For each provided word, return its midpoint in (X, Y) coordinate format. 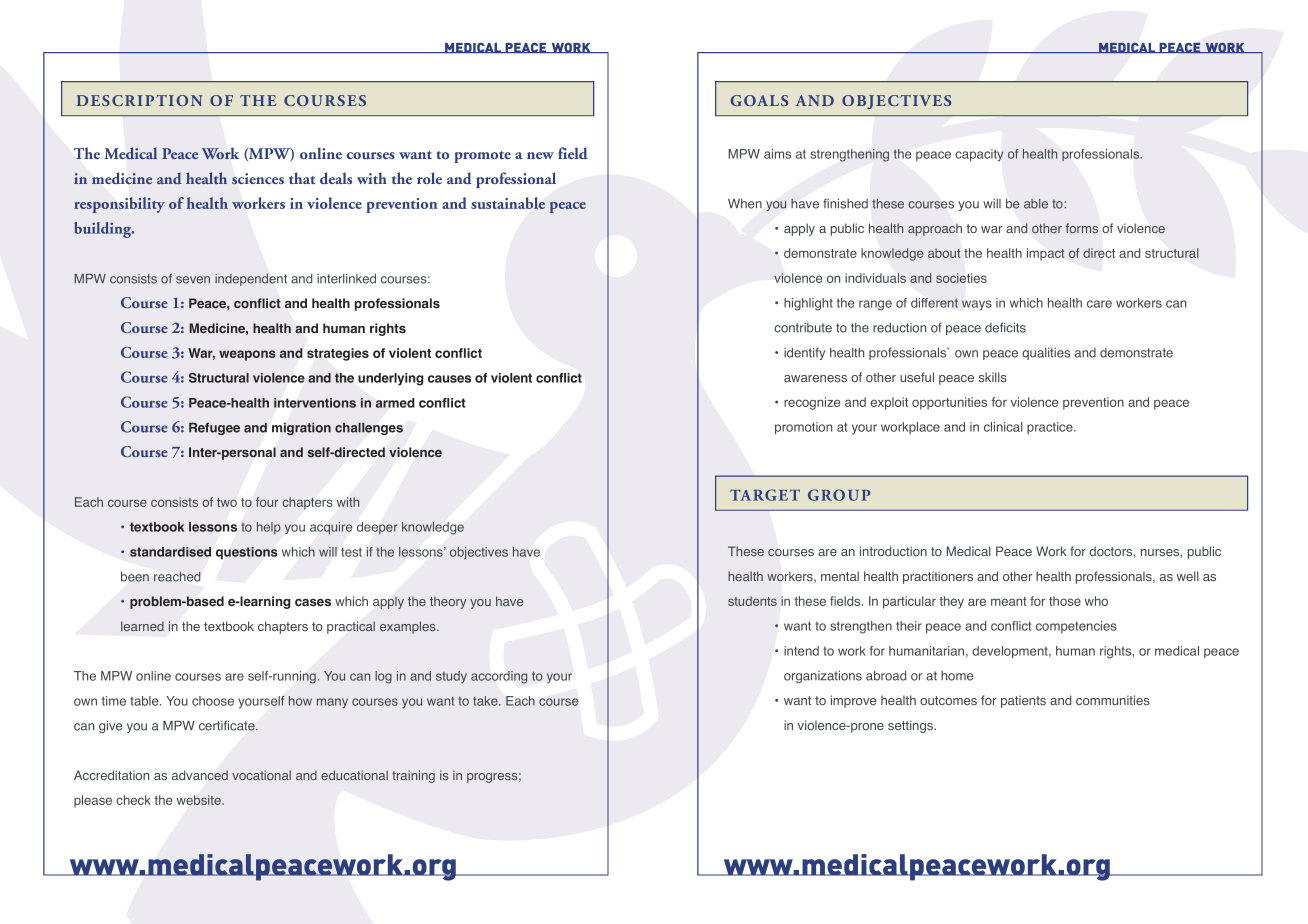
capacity (979, 155)
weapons (247, 355)
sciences (258, 179)
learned (142, 626)
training (413, 776)
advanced (200, 775)
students (752, 601)
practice (1051, 428)
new (540, 155)
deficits (1005, 327)
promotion (803, 428)
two (227, 502)
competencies (1076, 627)
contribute (803, 328)
